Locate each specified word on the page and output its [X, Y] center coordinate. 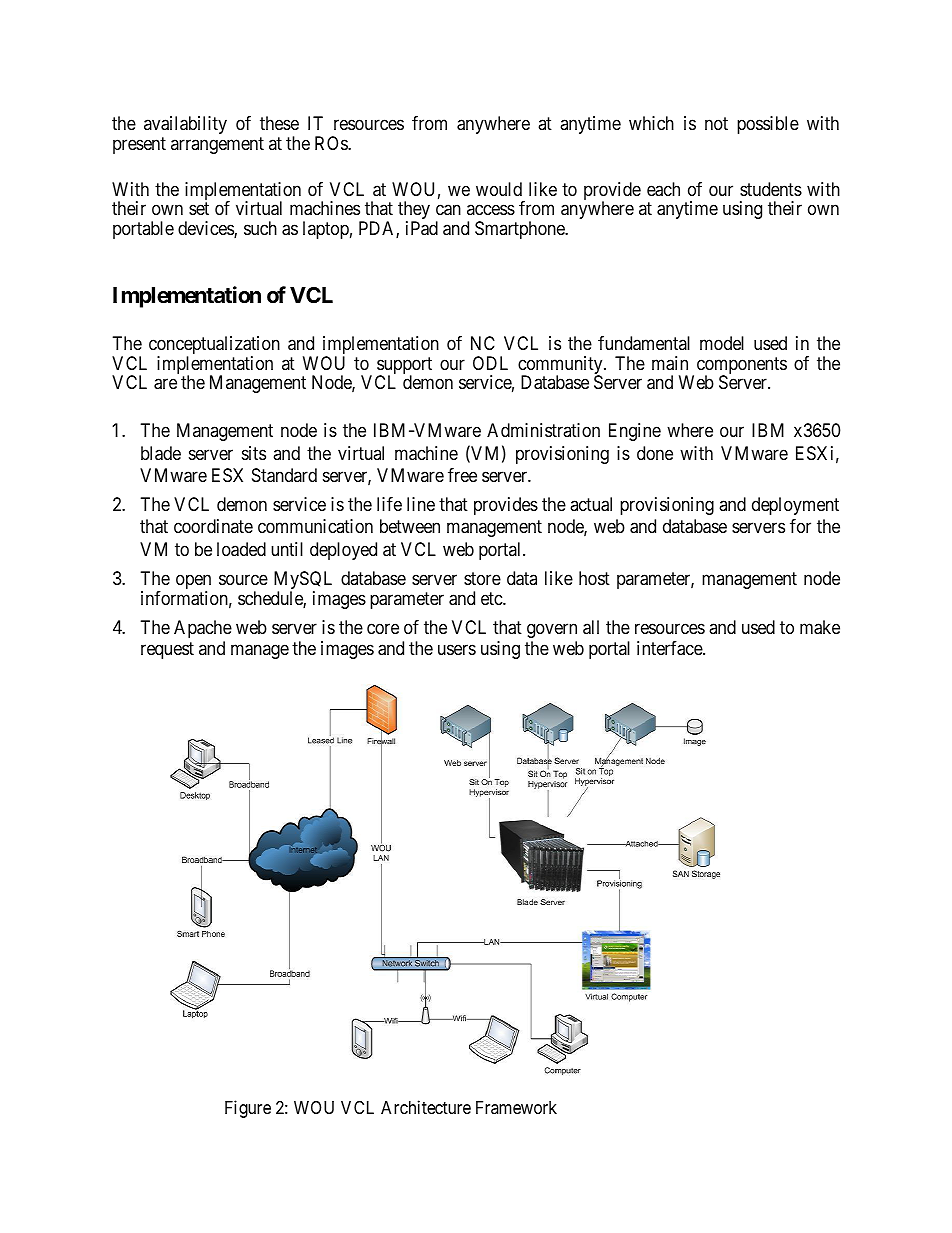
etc [492, 599]
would [499, 189]
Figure [248, 1109]
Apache [203, 629]
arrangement [217, 145]
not [716, 124]
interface [670, 648]
